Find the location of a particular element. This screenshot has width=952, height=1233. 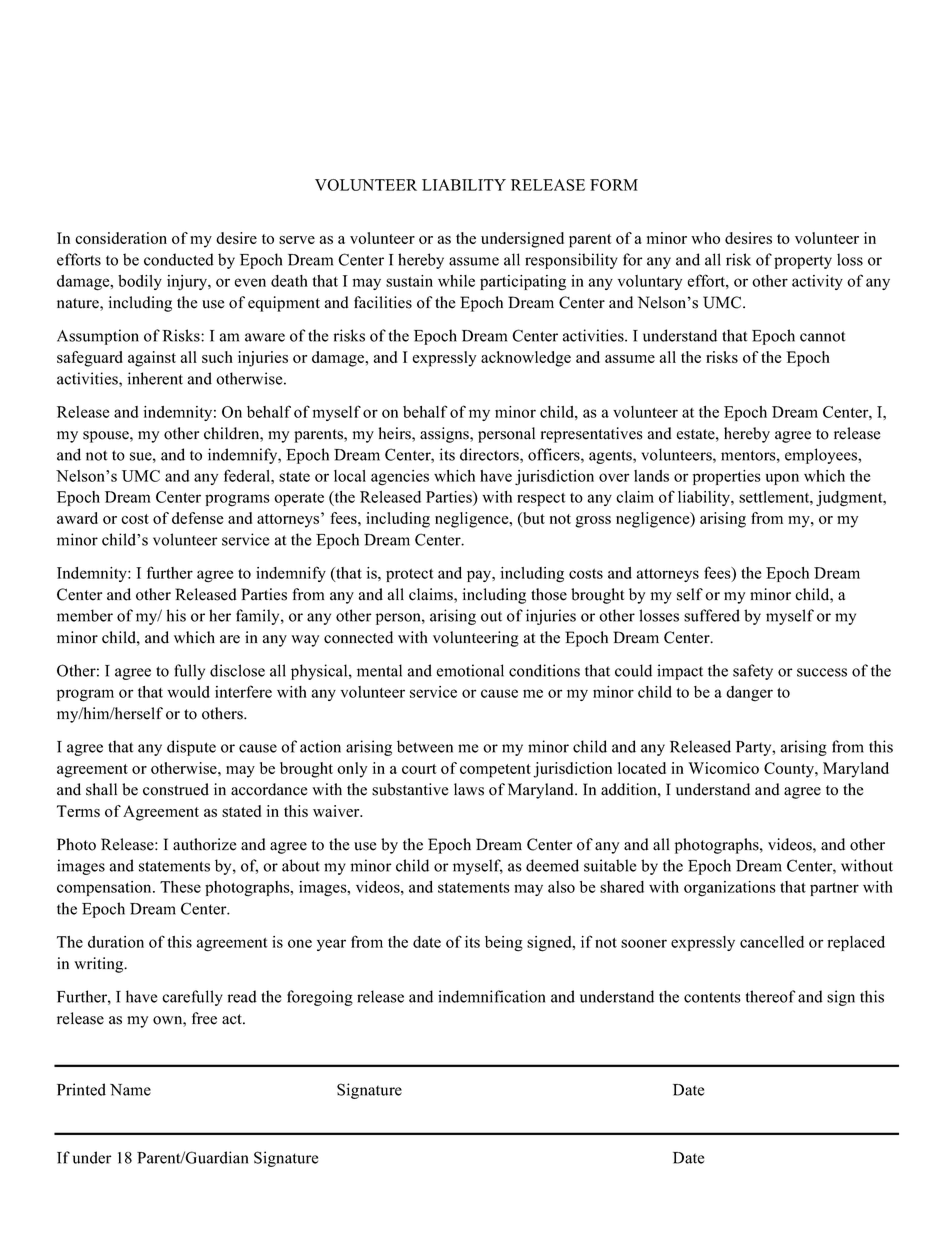

agencies is located at coordinates (400, 478).
